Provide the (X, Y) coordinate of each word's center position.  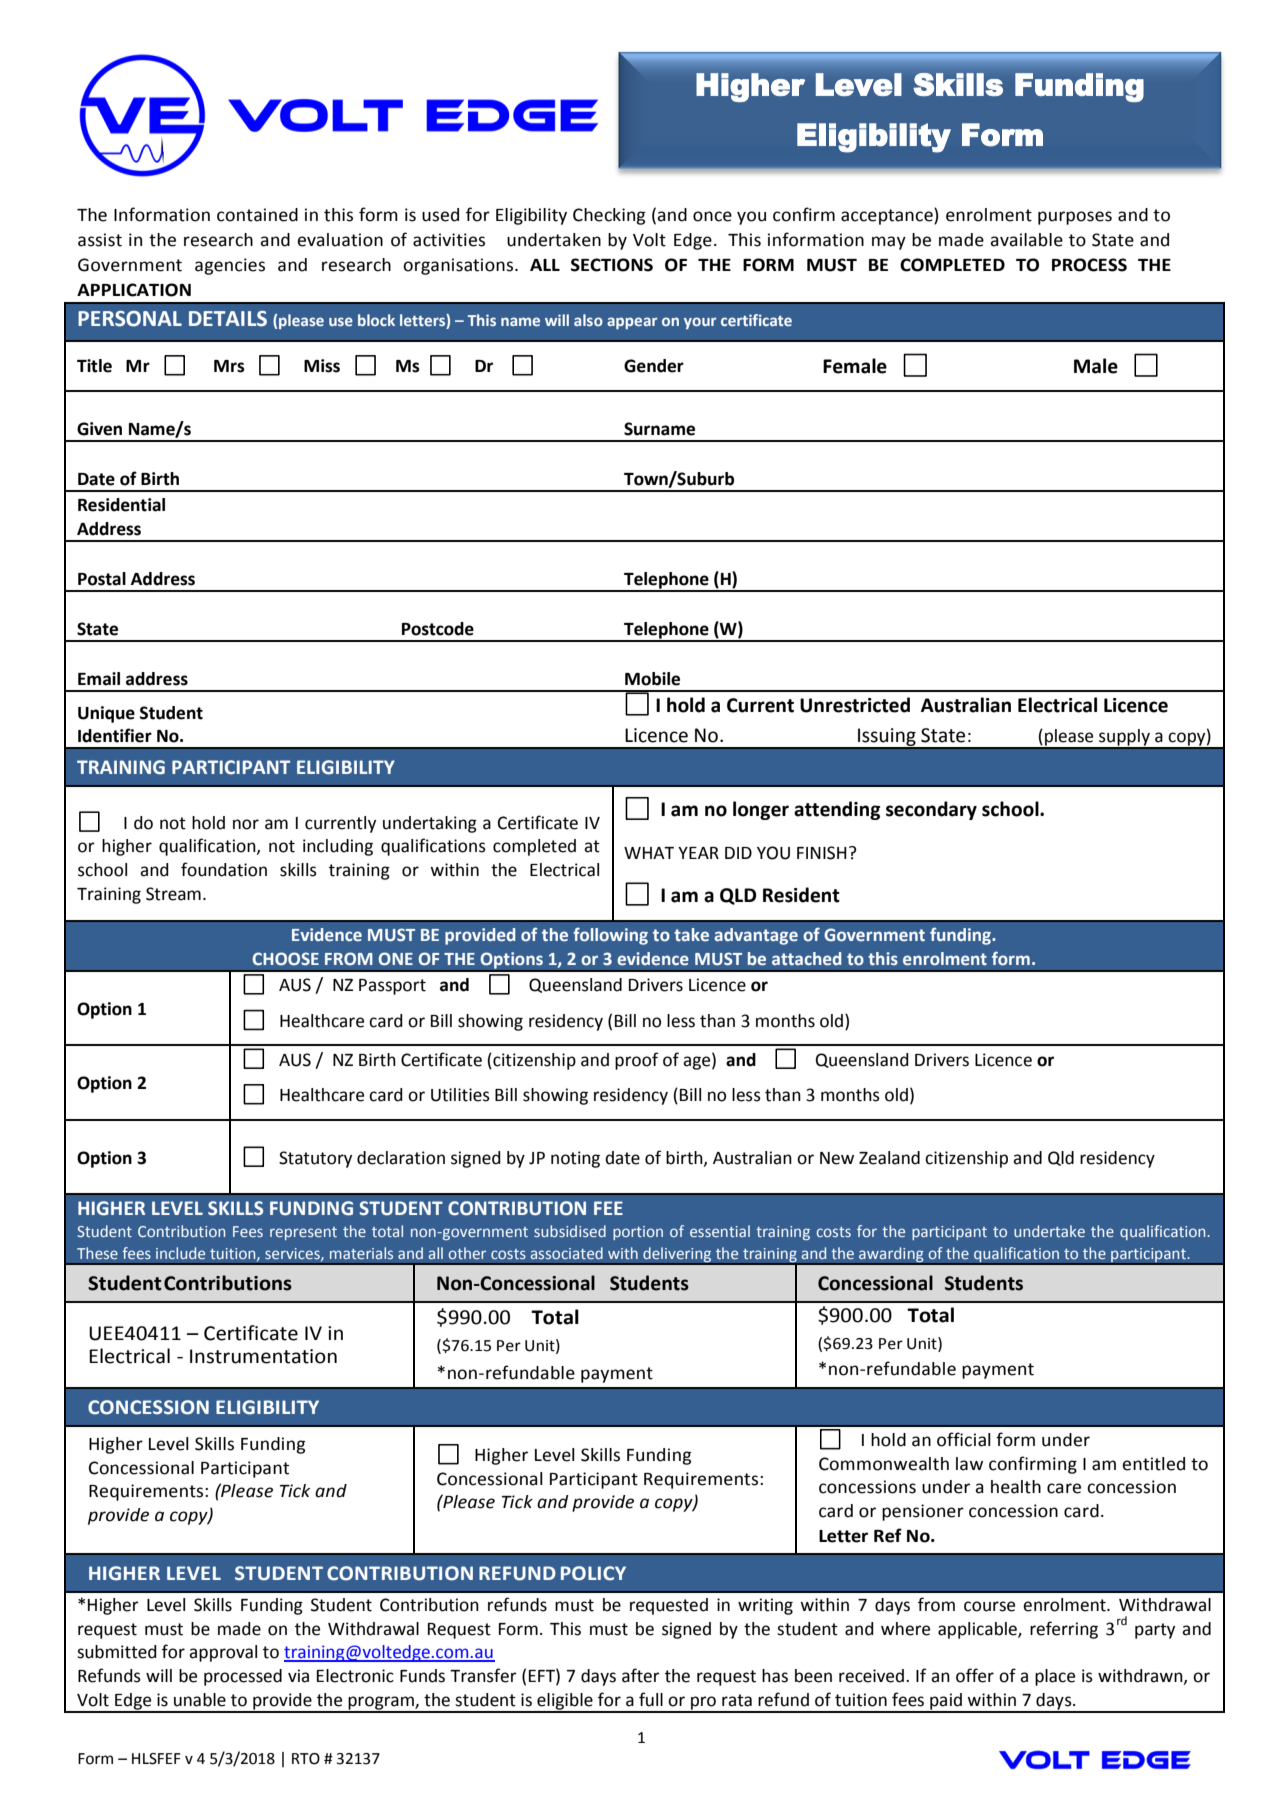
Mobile (652, 679)
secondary (931, 810)
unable (200, 1700)
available (1026, 240)
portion (638, 1233)
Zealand (889, 1158)
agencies (230, 266)
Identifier (115, 735)
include (180, 1253)
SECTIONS (612, 265)
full (651, 1699)
